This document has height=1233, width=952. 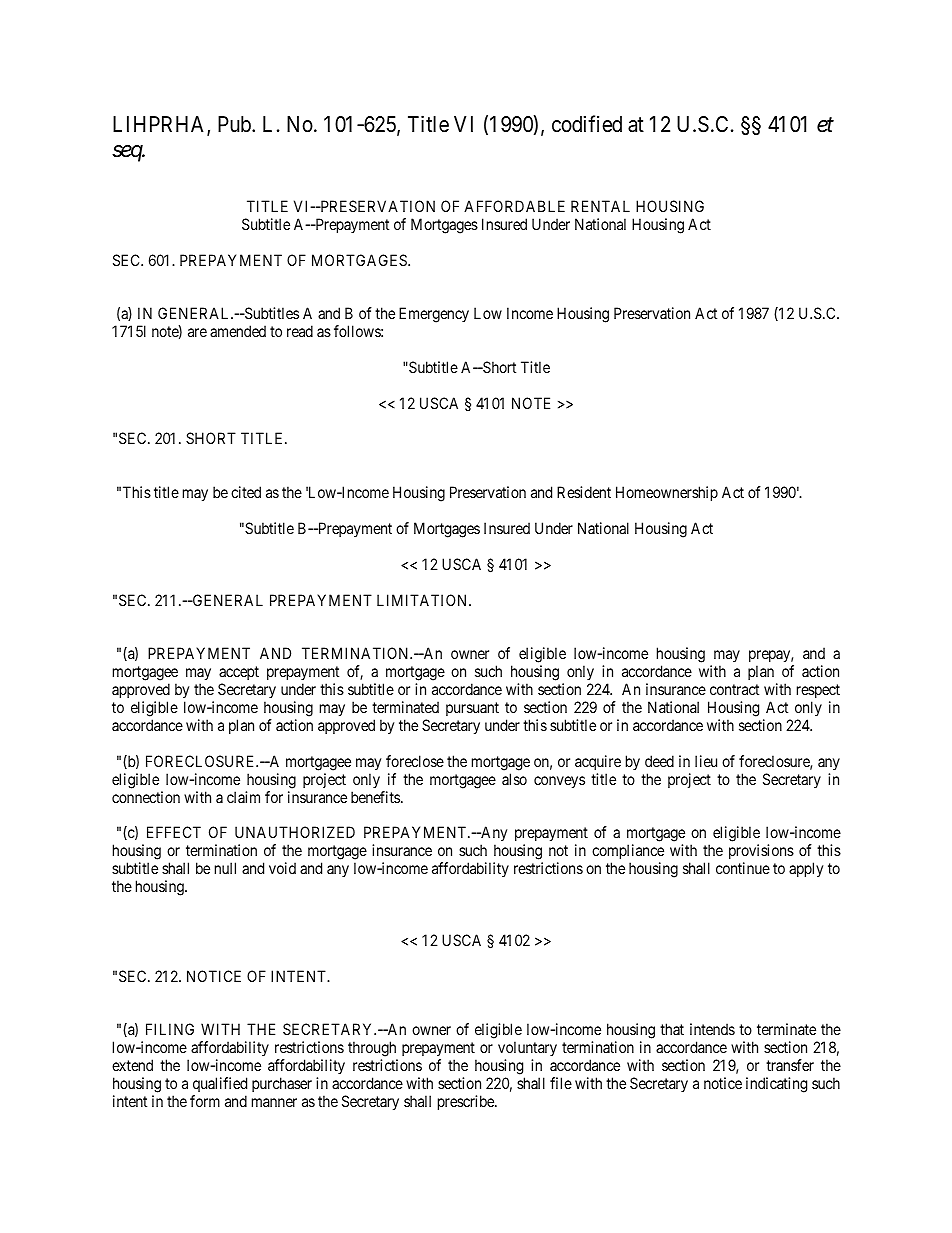 What do you see at coordinates (220, 1084) in the document?
I see `qualified` at bounding box center [220, 1084].
